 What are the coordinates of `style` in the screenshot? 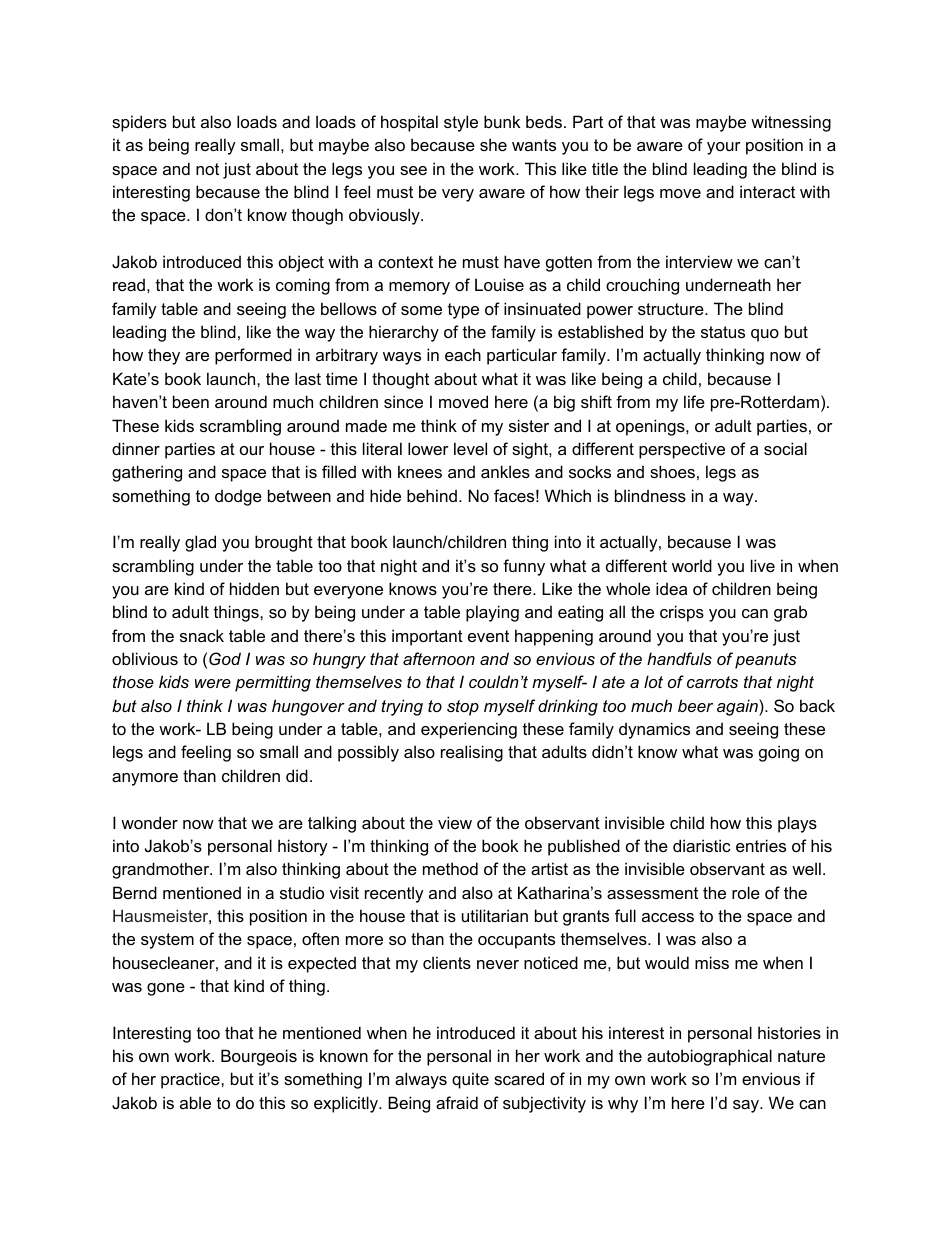 It's located at (461, 123).
